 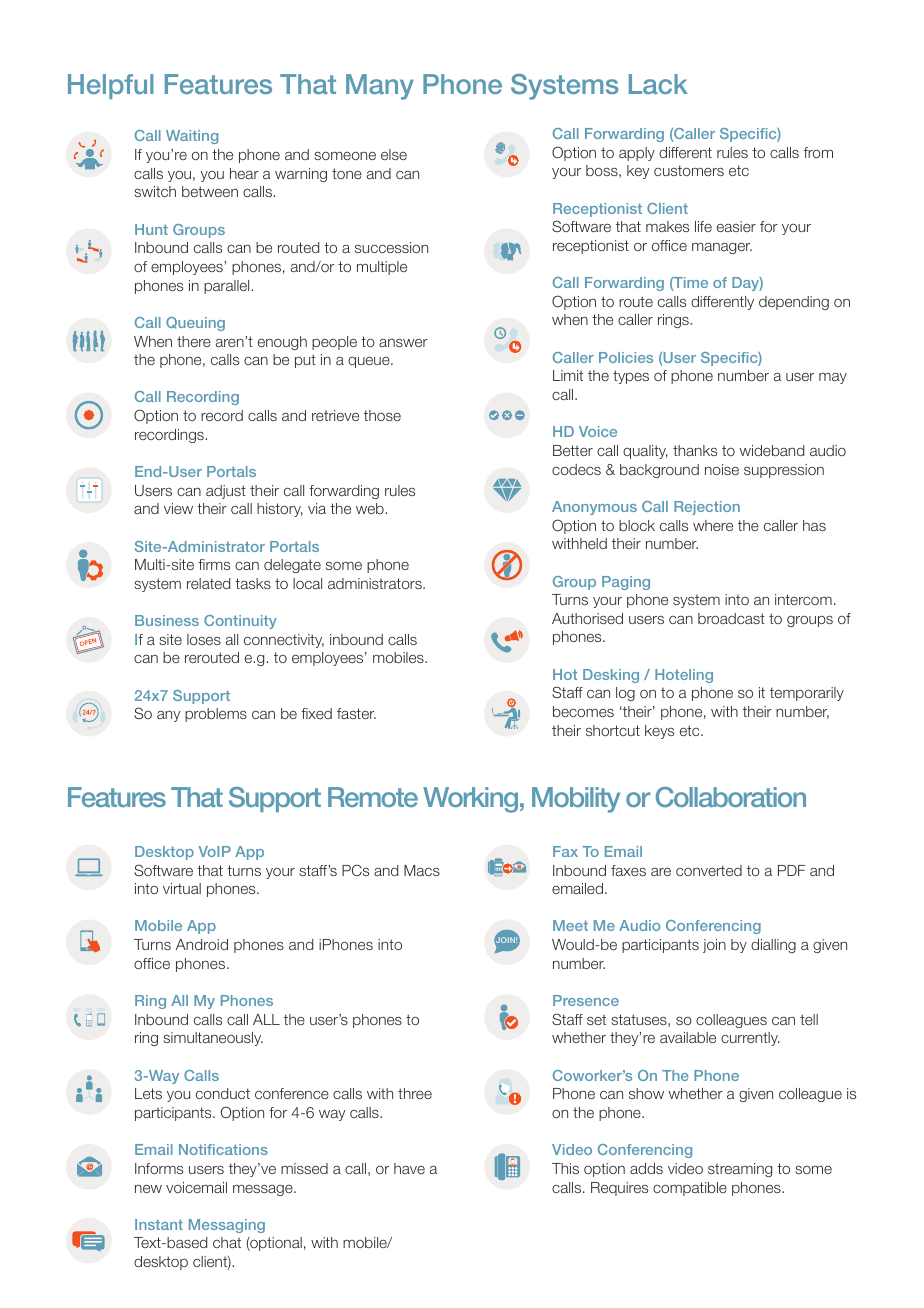 What do you see at coordinates (192, 137) in the screenshot?
I see `Waiting` at bounding box center [192, 137].
